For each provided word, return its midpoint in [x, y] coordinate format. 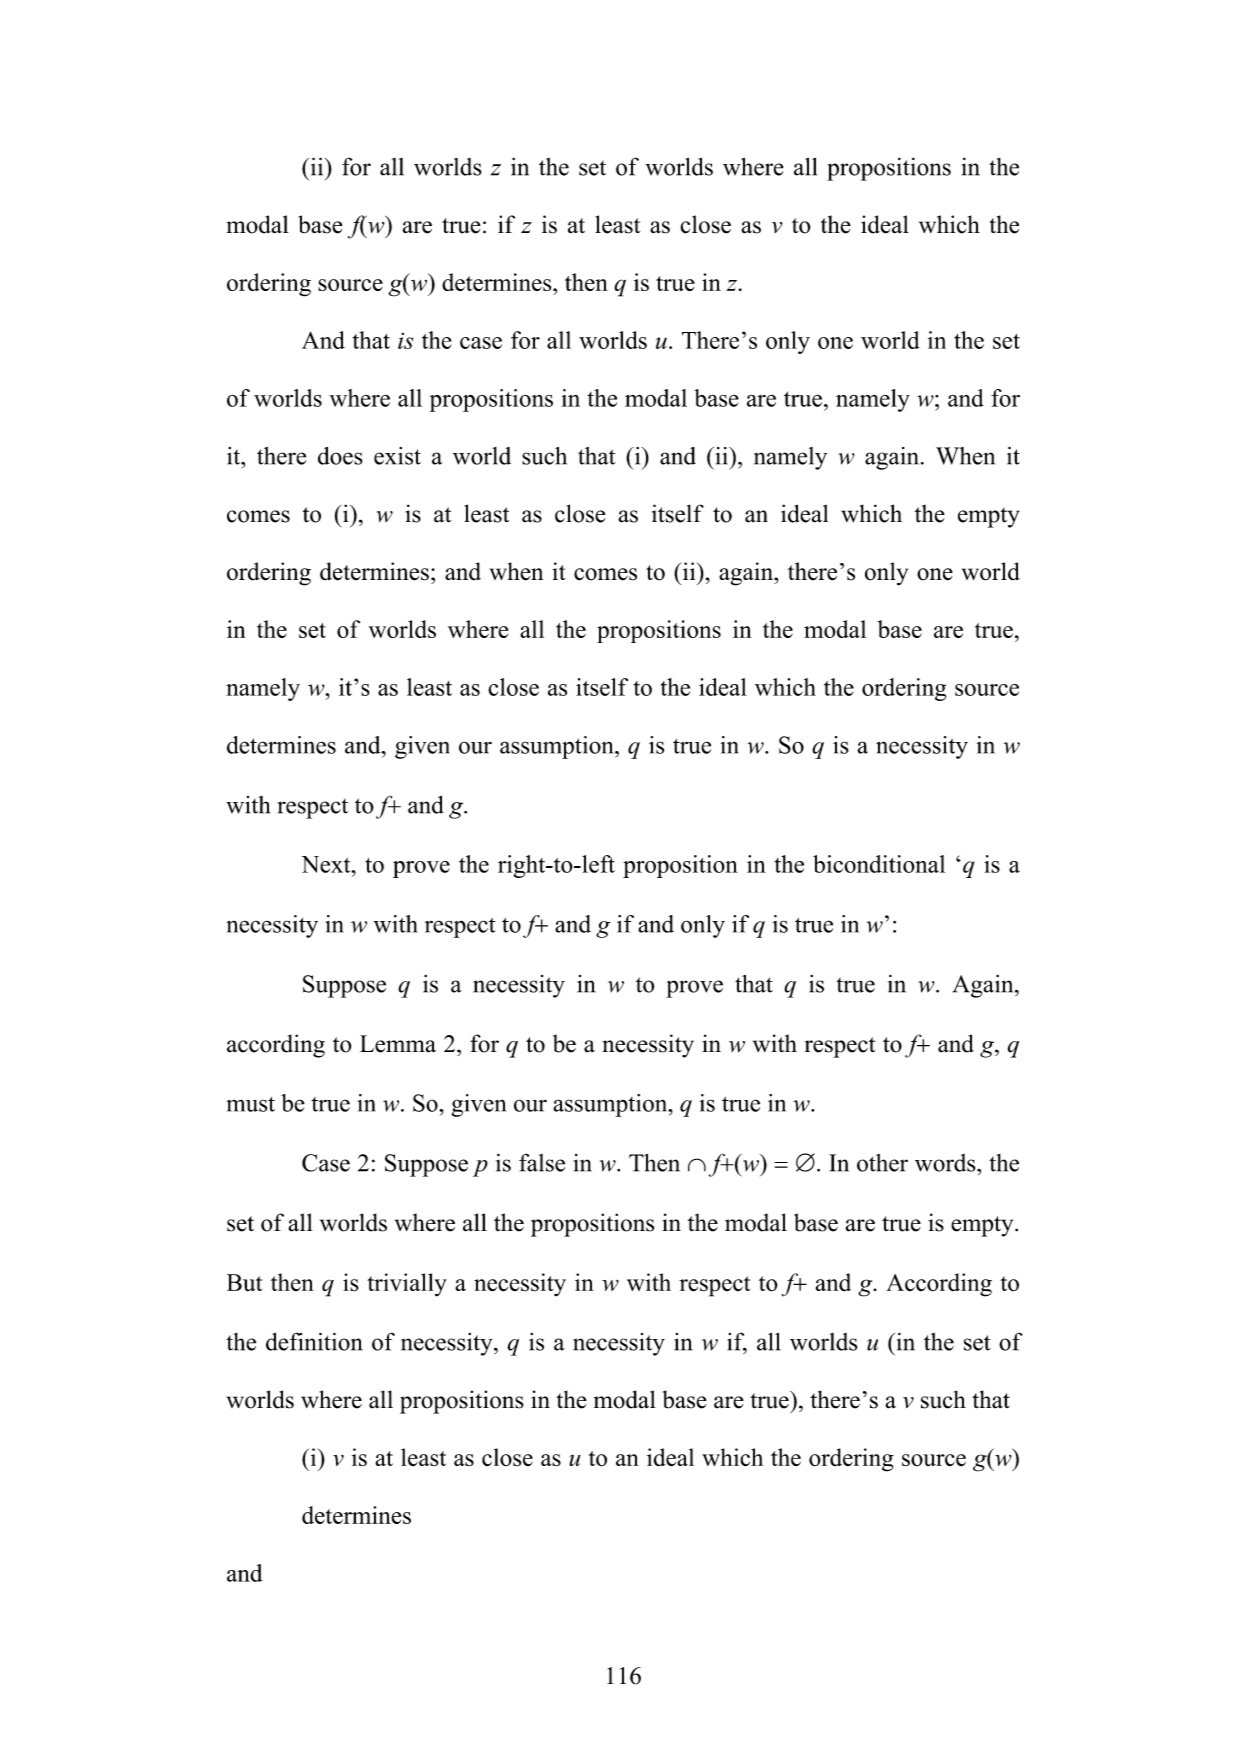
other [882, 1163]
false [542, 1162]
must [250, 1104]
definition [314, 1341]
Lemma [398, 1044]
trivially [407, 1285]
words [946, 1163]
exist [397, 456]
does [340, 456]
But [244, 1283]
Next [327, 864]
